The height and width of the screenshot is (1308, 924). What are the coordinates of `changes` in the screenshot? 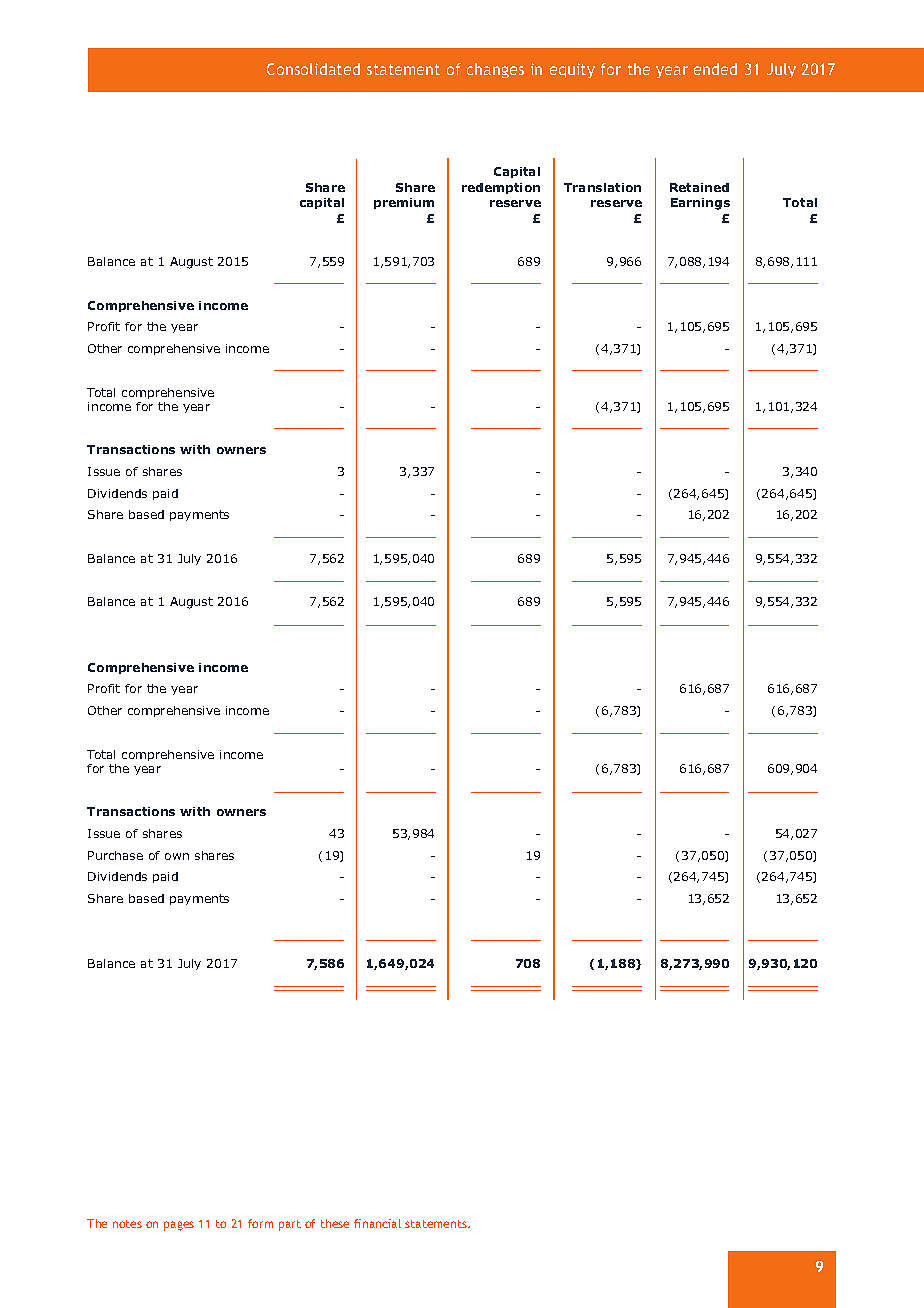 It's located at (495, 70).
